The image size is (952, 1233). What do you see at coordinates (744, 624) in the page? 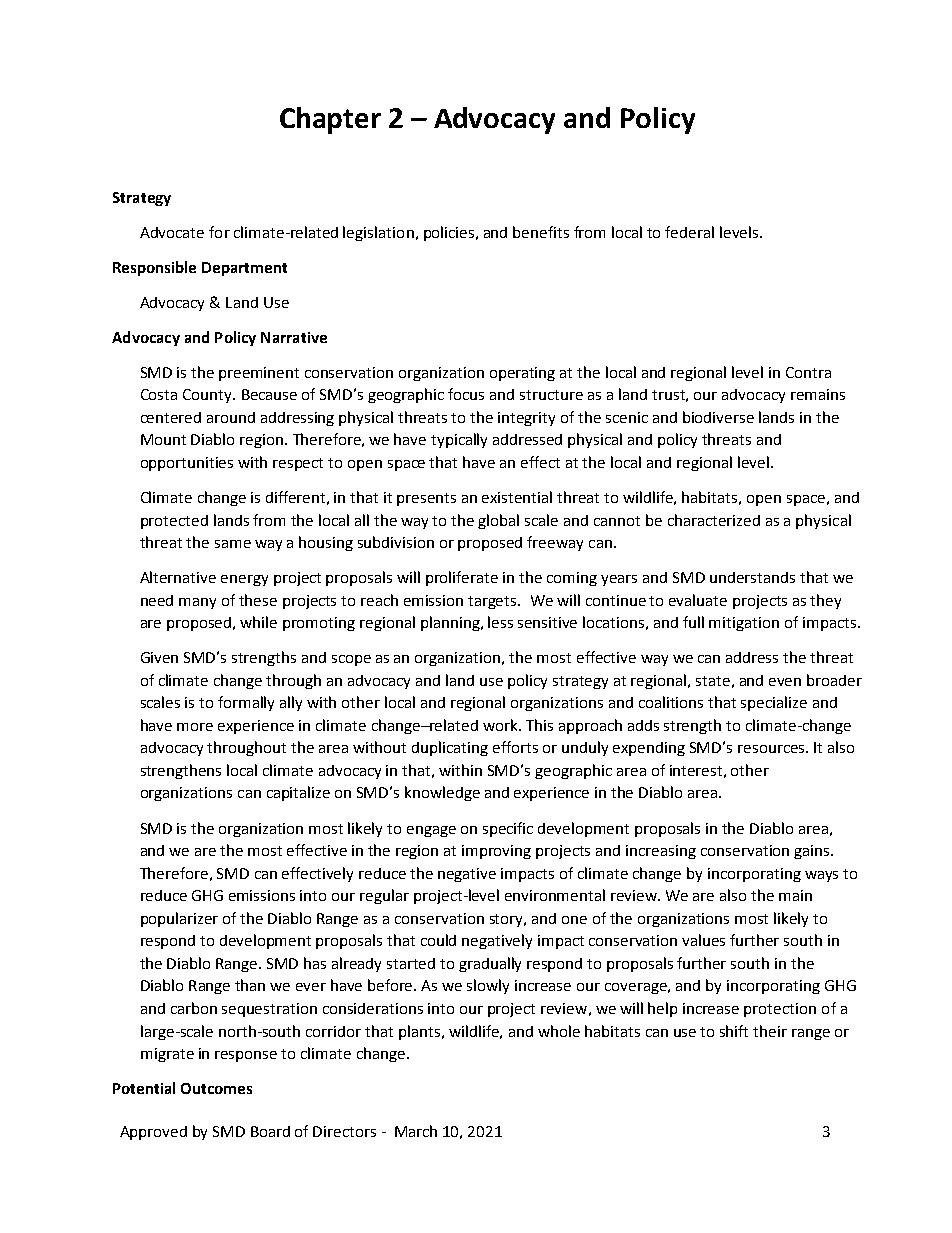
I see `mitigation` at bounding box center [744, 624].
